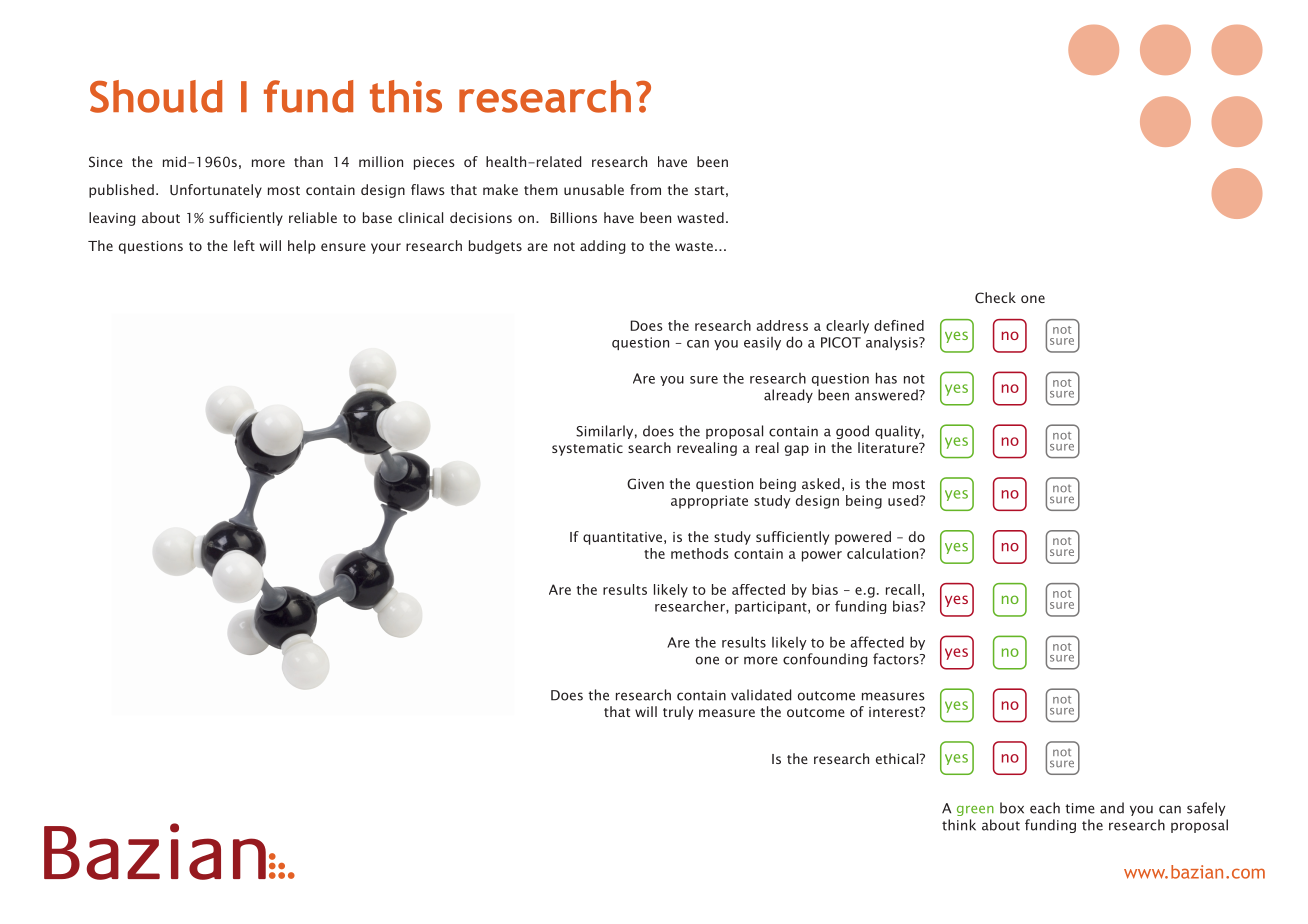  What do you see at coordinates (594, 189) in the screenshot?
I see `unusable` at bounding box center [594, 189].
